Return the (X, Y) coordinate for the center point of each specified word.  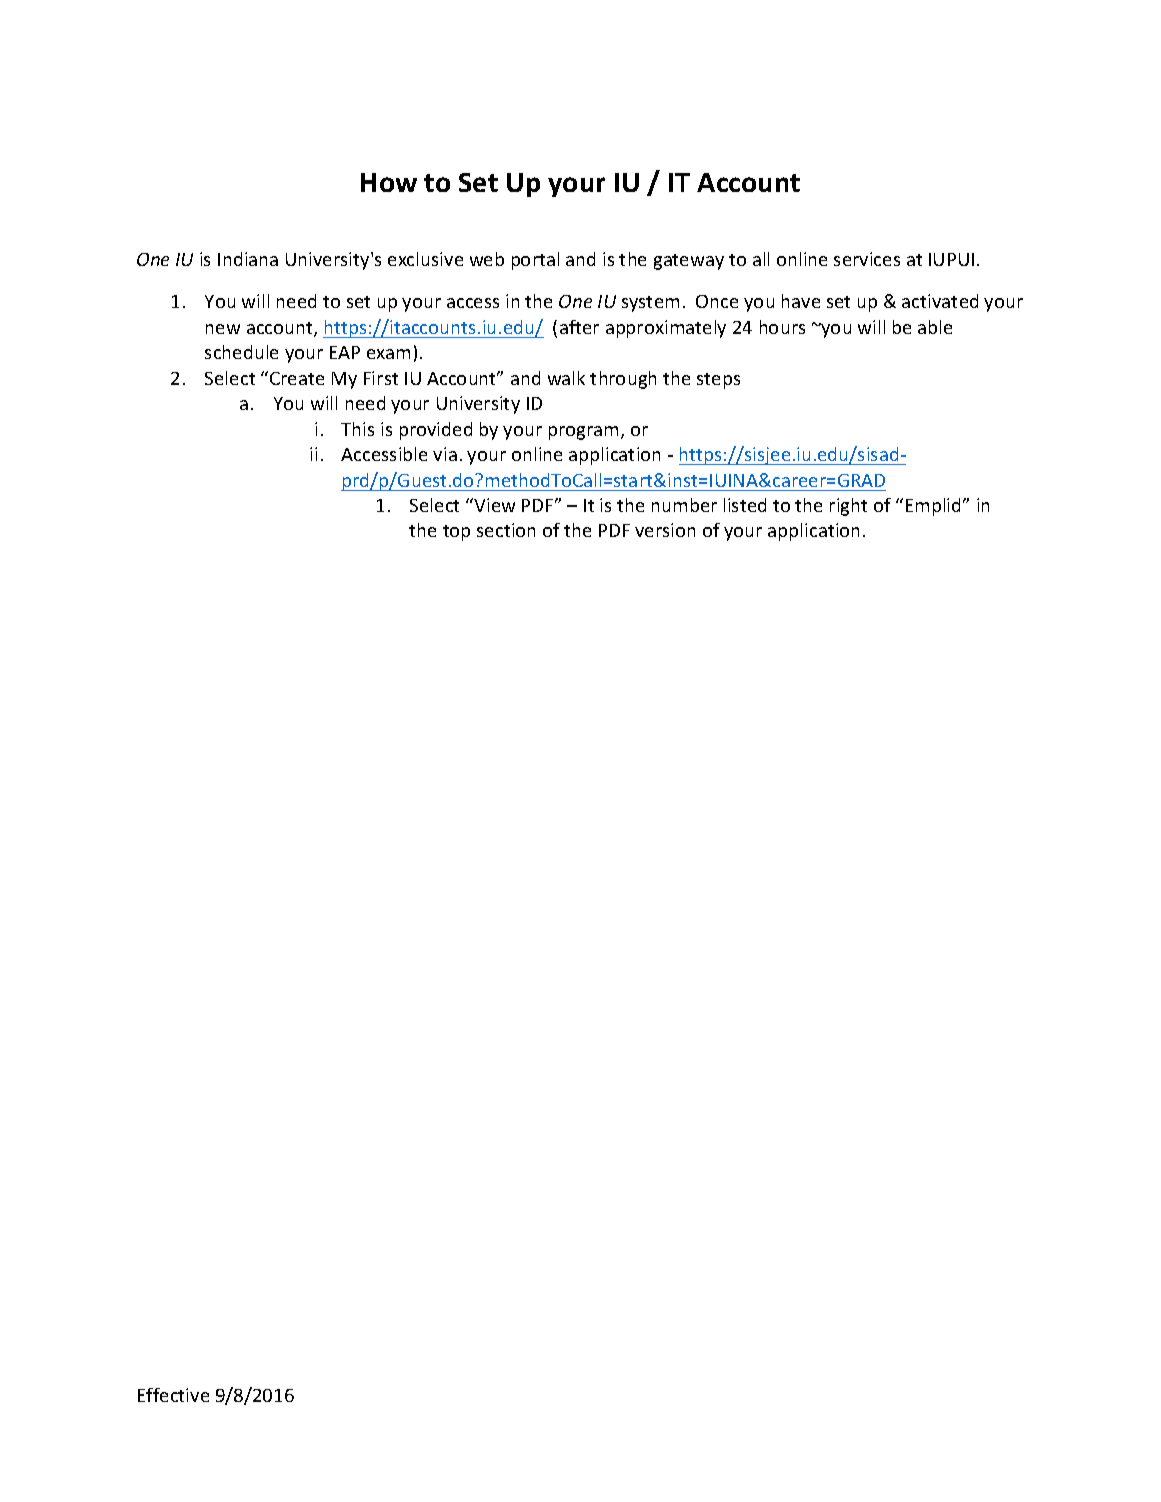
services (867, 259)
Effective (173, 1395)
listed (745, 505)
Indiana (248, 259)
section (506, 530)
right (848, 507)
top (456, 533)
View (493, 505)
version (665, 530)
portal (535, 261)
